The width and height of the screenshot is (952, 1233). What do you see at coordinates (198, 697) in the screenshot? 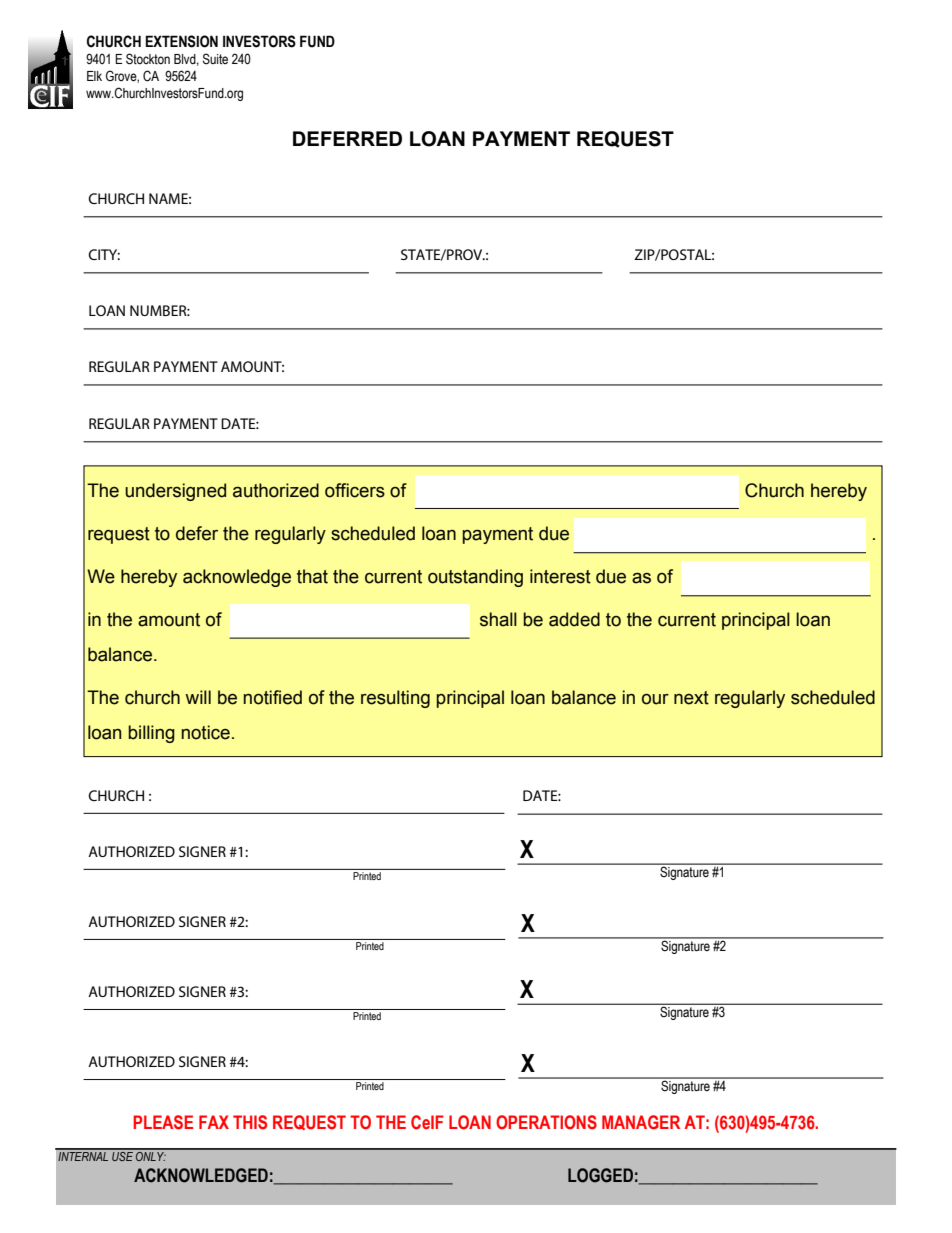
I see `will` at bounding box center [198, 697].
